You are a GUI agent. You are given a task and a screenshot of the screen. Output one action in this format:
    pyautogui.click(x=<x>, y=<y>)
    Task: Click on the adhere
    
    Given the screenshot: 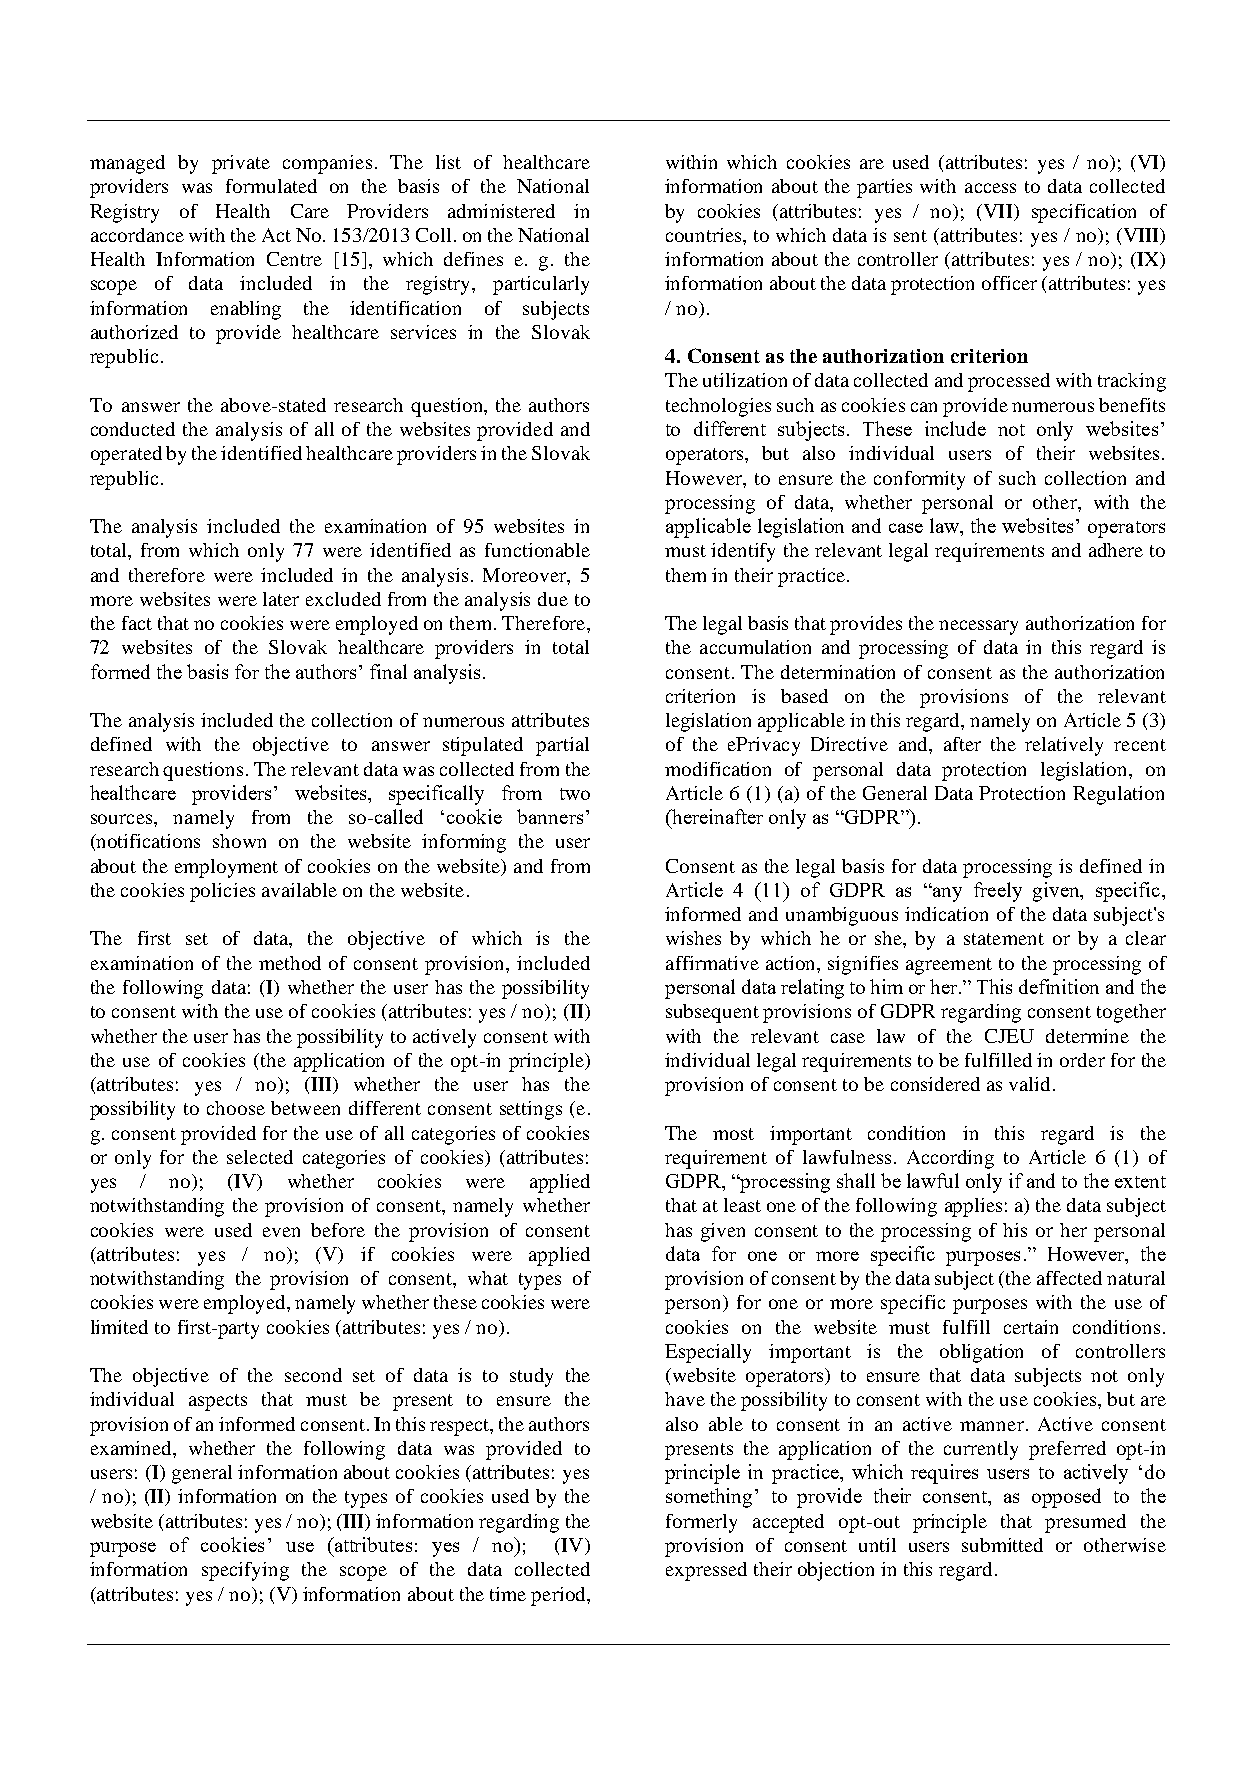 What is the action you would take?
    pyautogui.click(x=1116, y=550)
